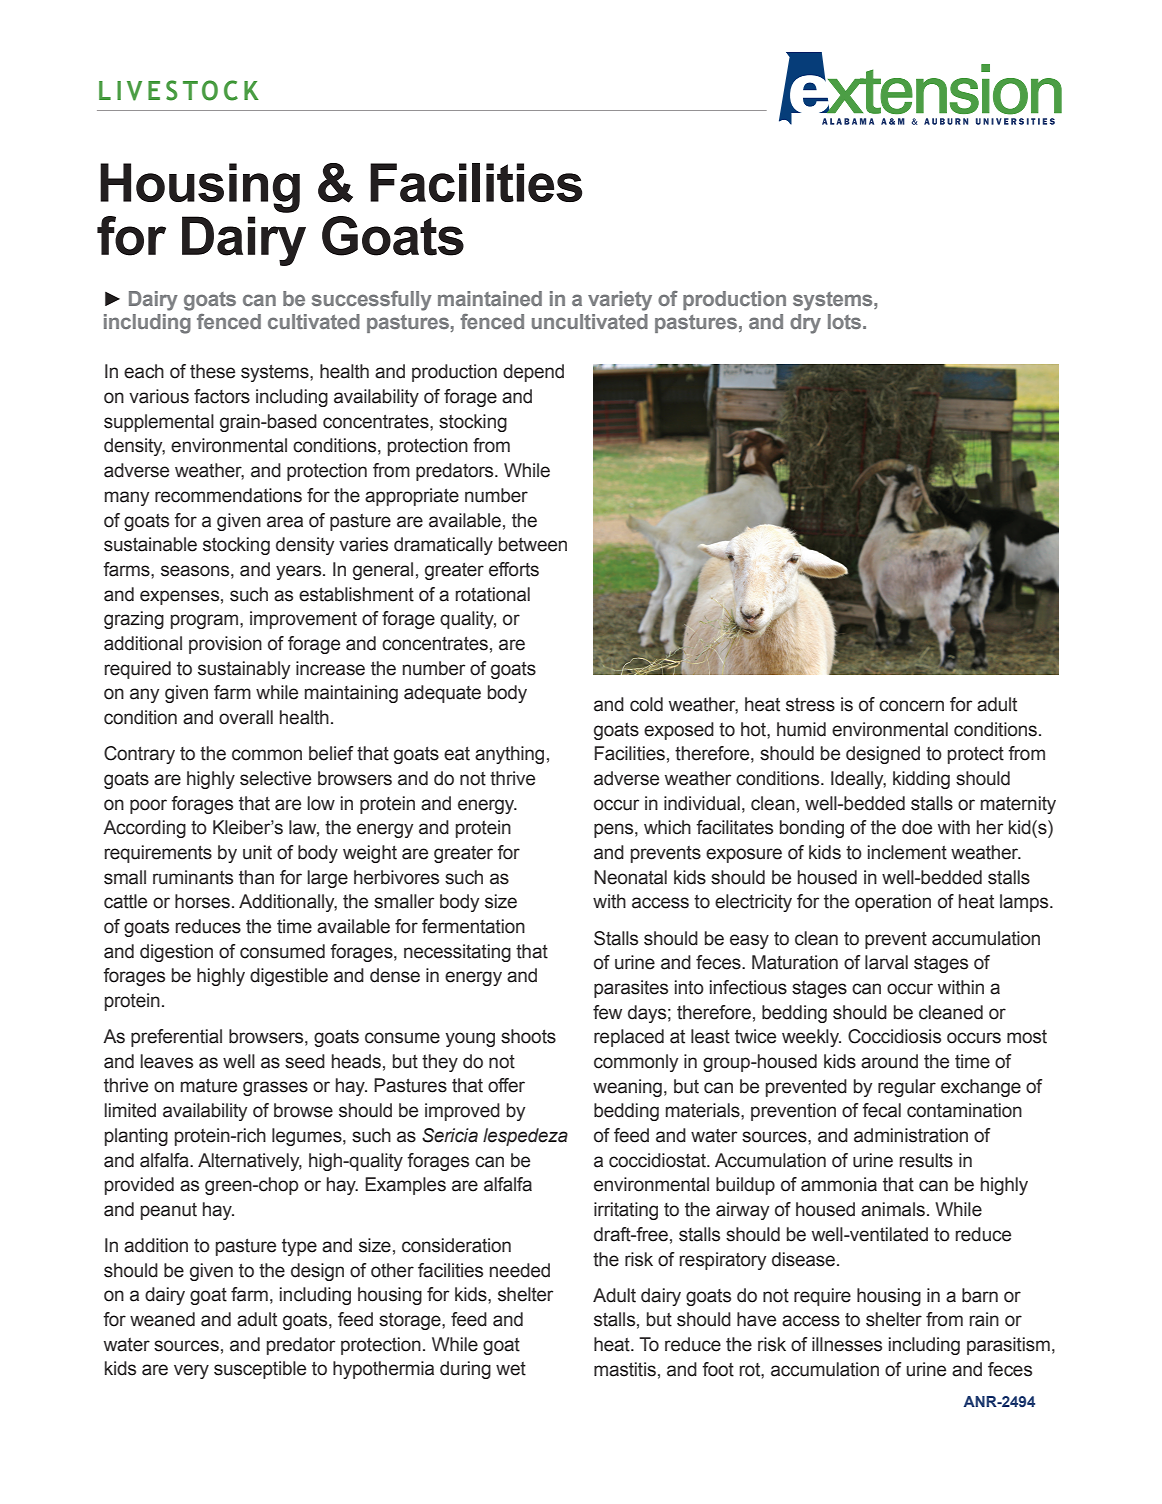  Describe the element at coordinates (630, 877) in the document. I see `Neonatal` at that location.
